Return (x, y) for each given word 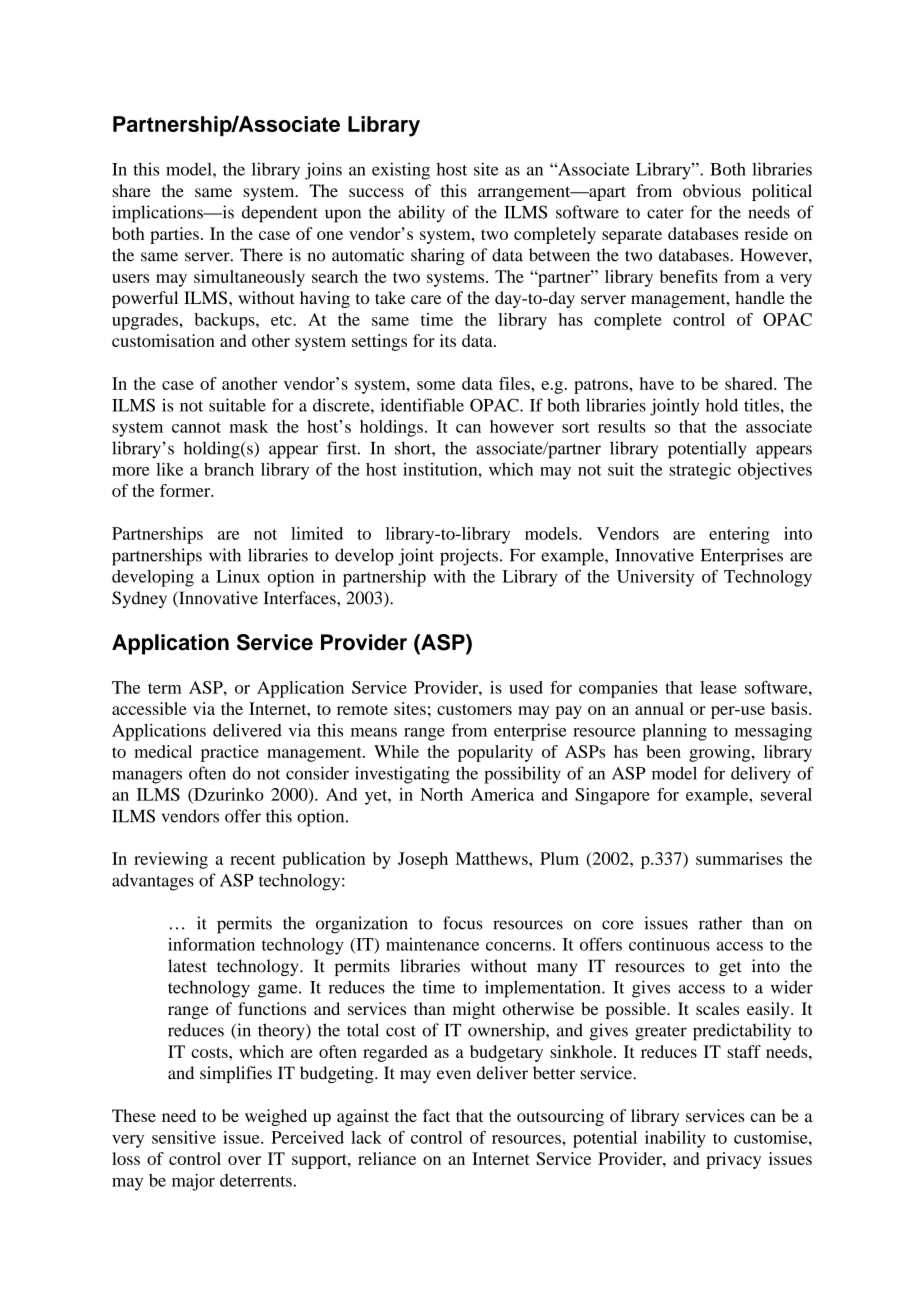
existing (401, 171)
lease (718, 687)
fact (436, 1115)
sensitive (184, 1137)
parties (174, 235)
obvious (712, 190)
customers (474, 709)
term (165, 688)
